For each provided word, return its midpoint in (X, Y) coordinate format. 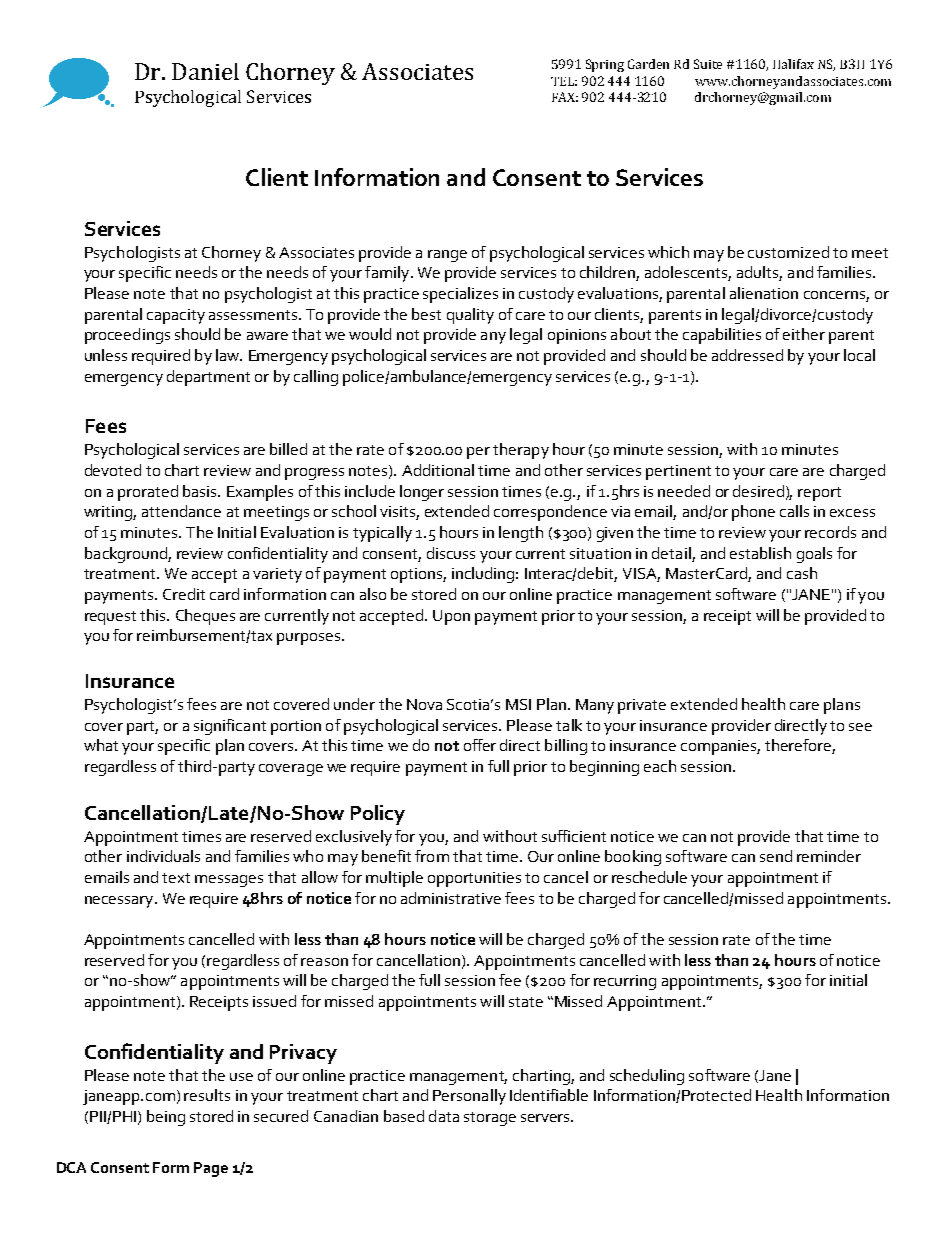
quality (470, 316)
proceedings (127, 336)
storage (490, 1119)
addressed (747, 355)
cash (802, 573)
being (166, 1118)
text (176, 878)
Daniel (205, 71)
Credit (184, 594)
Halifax (793, 64)
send (776, 856)
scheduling (647, 1077)
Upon (451, 617)
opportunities (474, 879)
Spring (605, 65)
